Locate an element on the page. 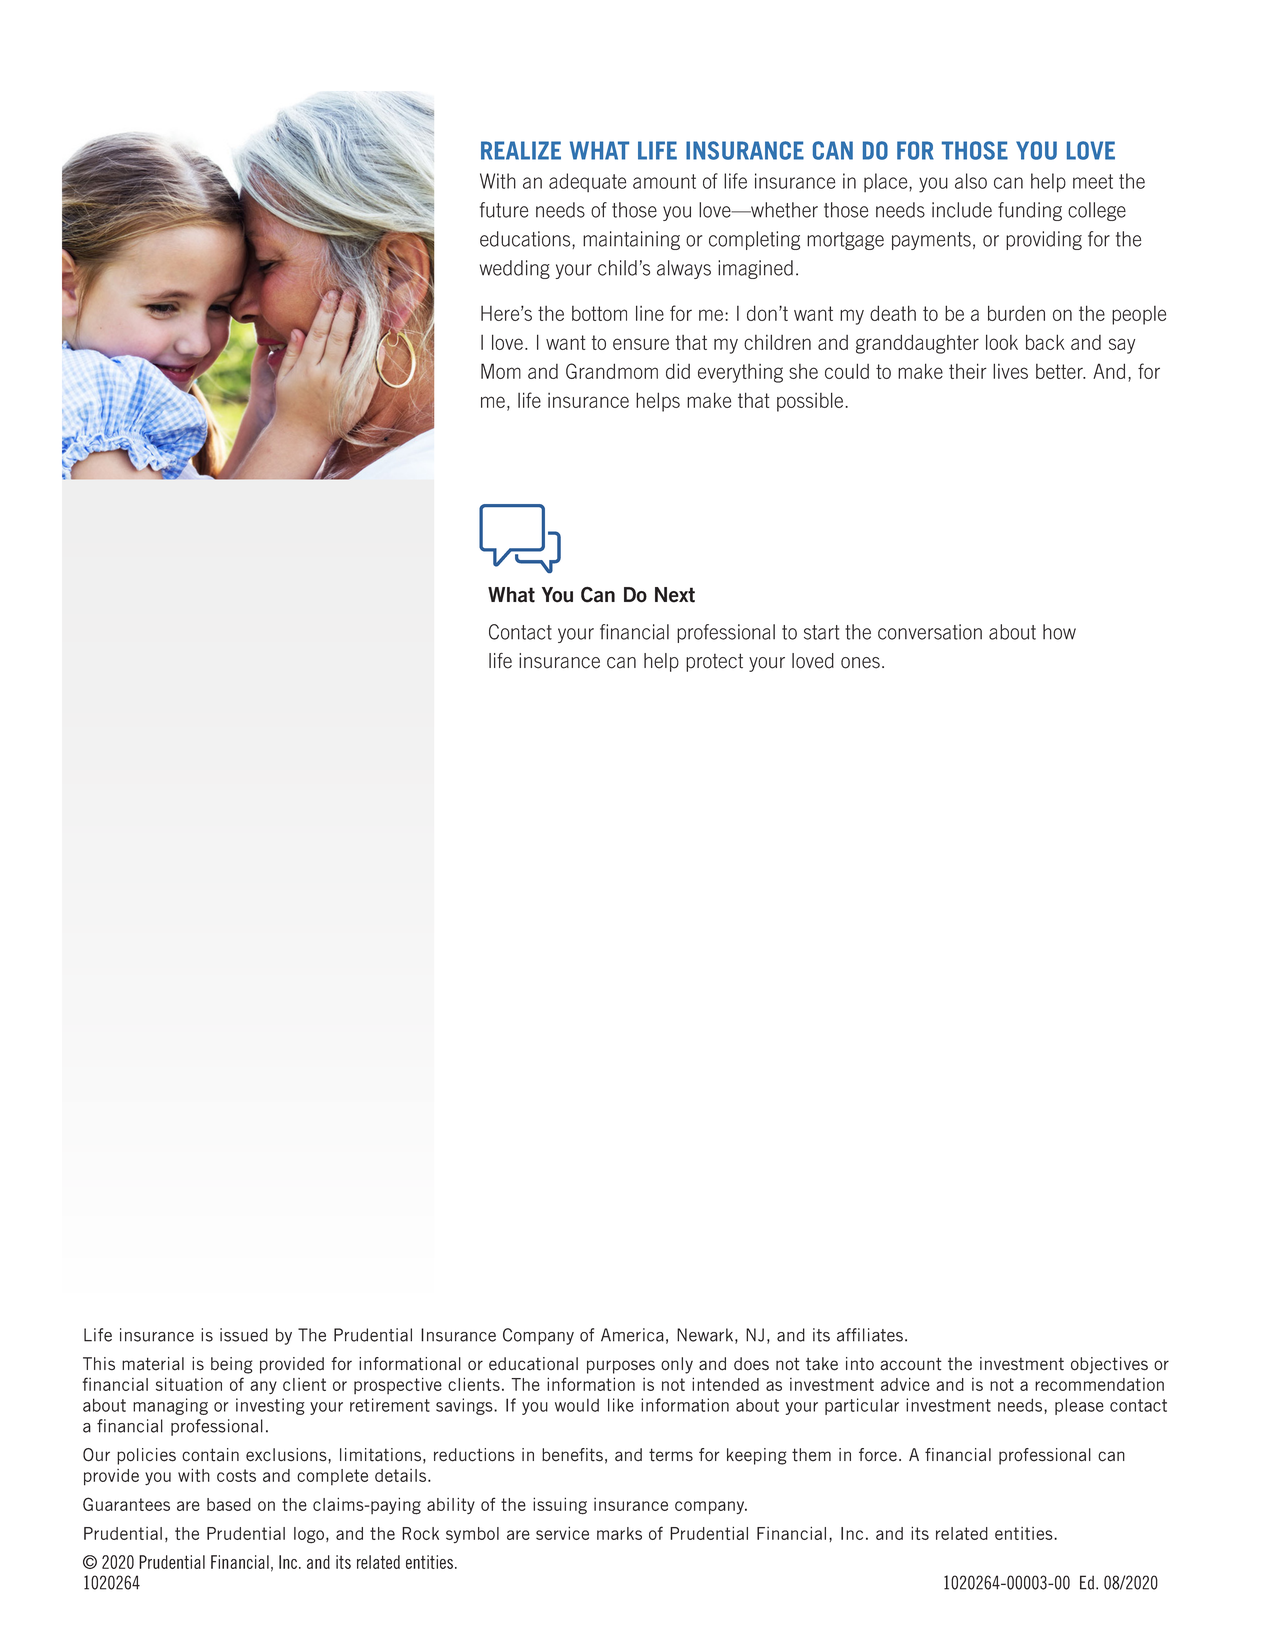 This page has height=1638, width=1265. future is located at coordinates (504, 210).
